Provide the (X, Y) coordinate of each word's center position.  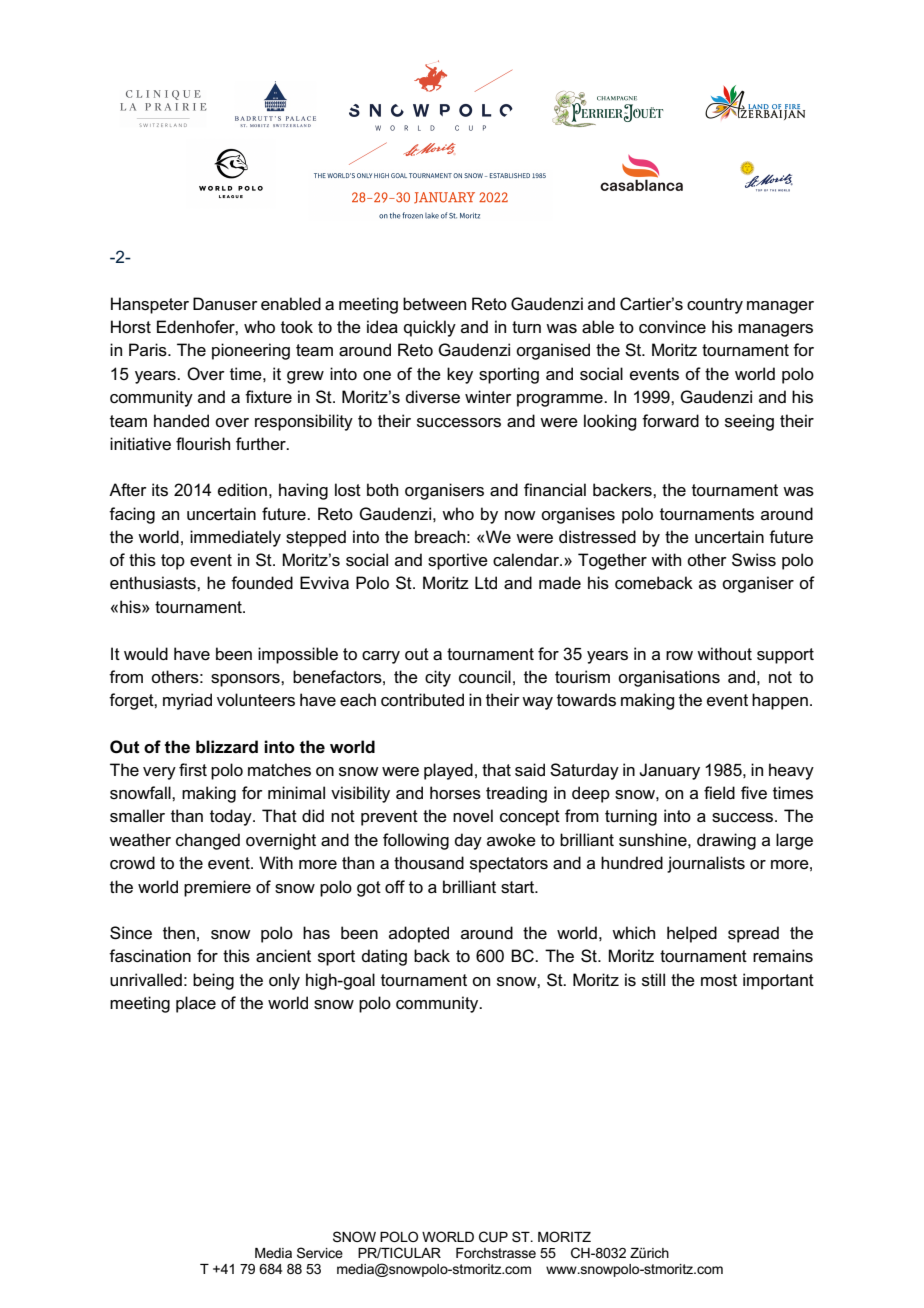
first (193, 770)
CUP (493, 1236)
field (719, 793)
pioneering (251, 351)
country (715, 306)
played (448, 771)
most (719, 980)
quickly (430, 328)
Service (320, 1252)
